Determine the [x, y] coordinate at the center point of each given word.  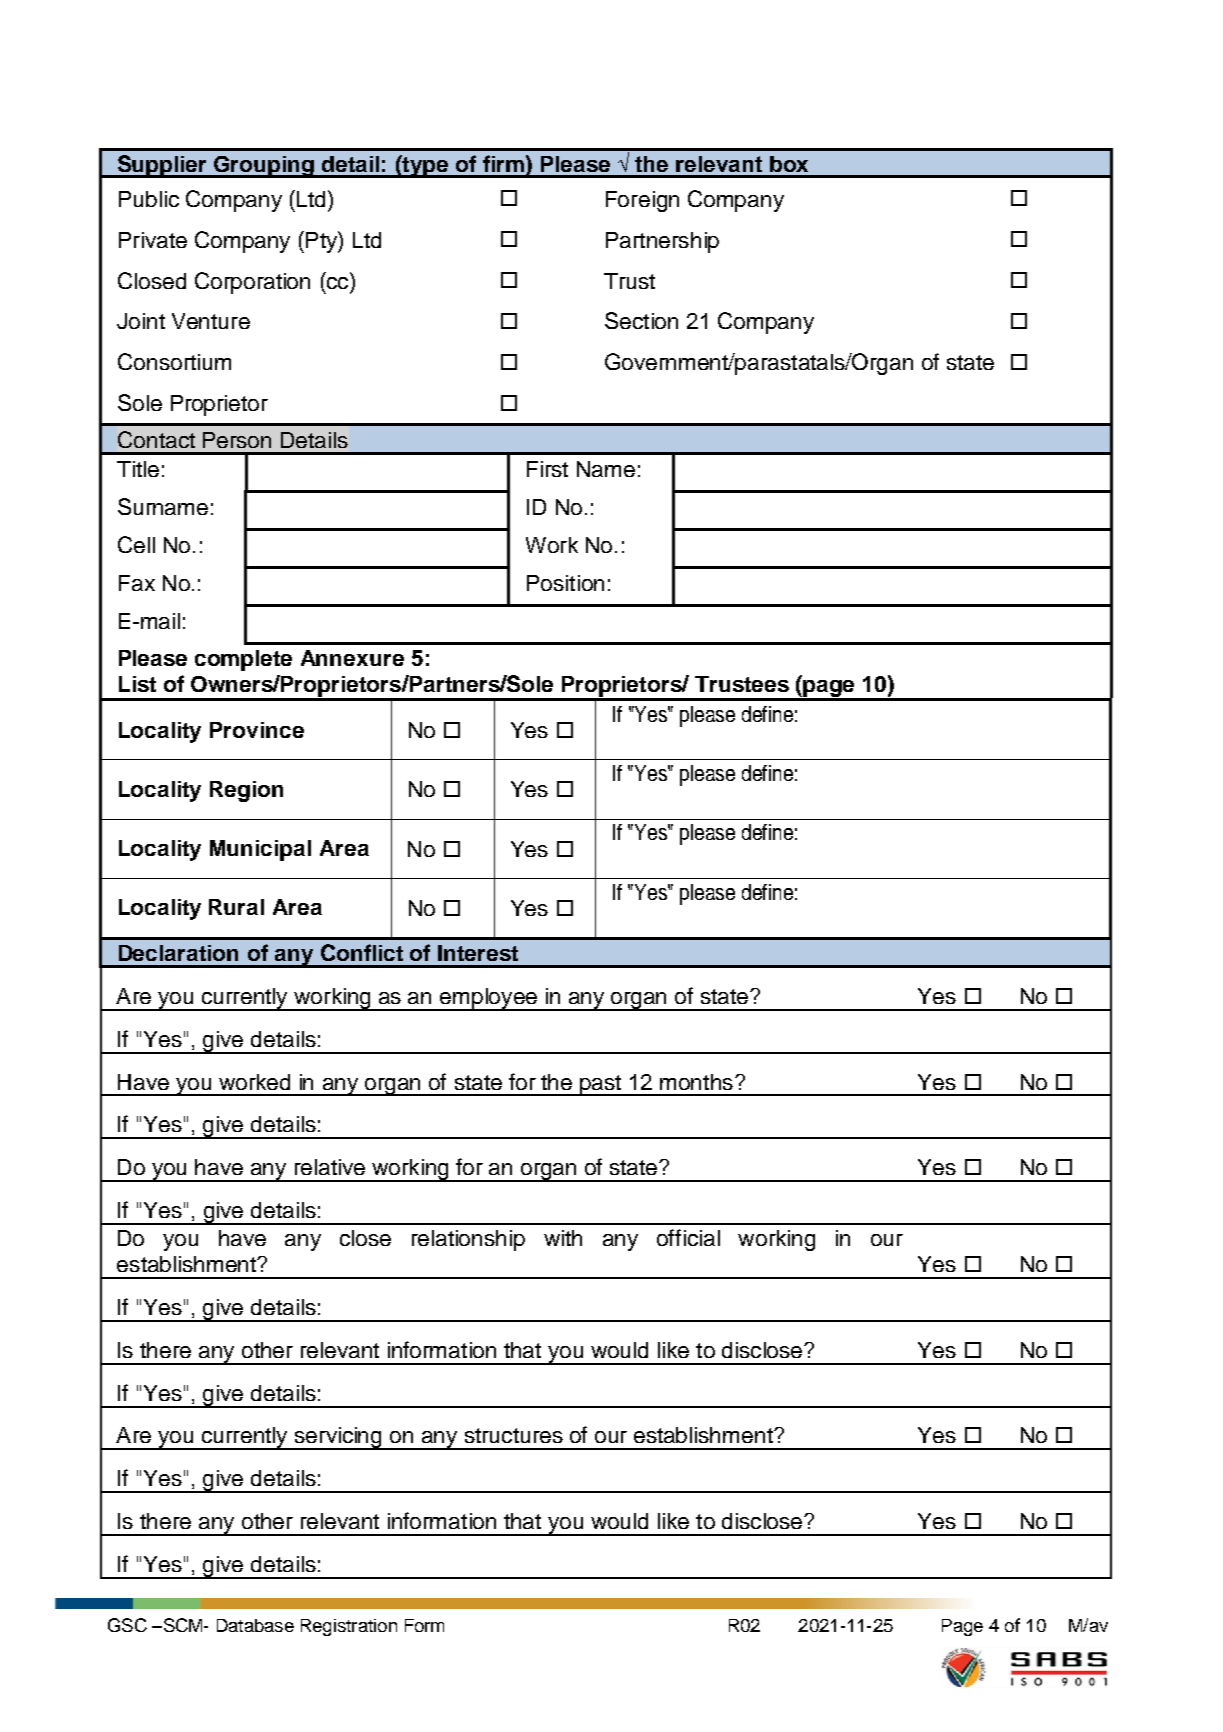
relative [330, 1167]
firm [503, 163]
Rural [236, 907]
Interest [478, 953]
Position [565, 583]
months [696, 1082]
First [547, 469]
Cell [136, 544]
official [688, 1237]
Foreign [642, 201]
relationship [468, 1240]
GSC [127, 1625]
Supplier [162, 166]
